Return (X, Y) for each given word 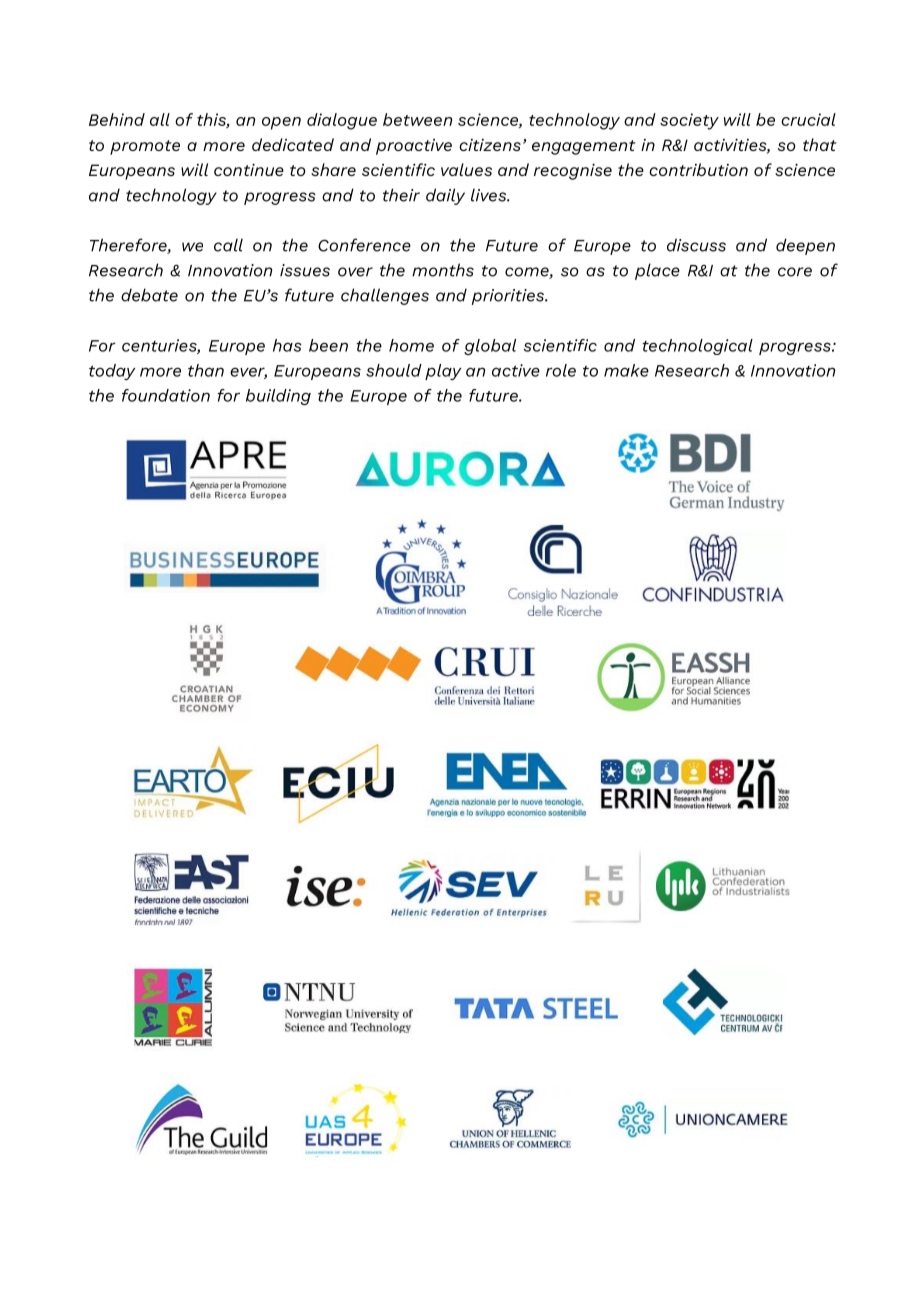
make (626, 370)
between (417, 119)
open (281, 123)
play (443, 372)
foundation (166, 395)
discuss (696, 245)
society (689, 121)
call (228, 245)
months (443, 270)
